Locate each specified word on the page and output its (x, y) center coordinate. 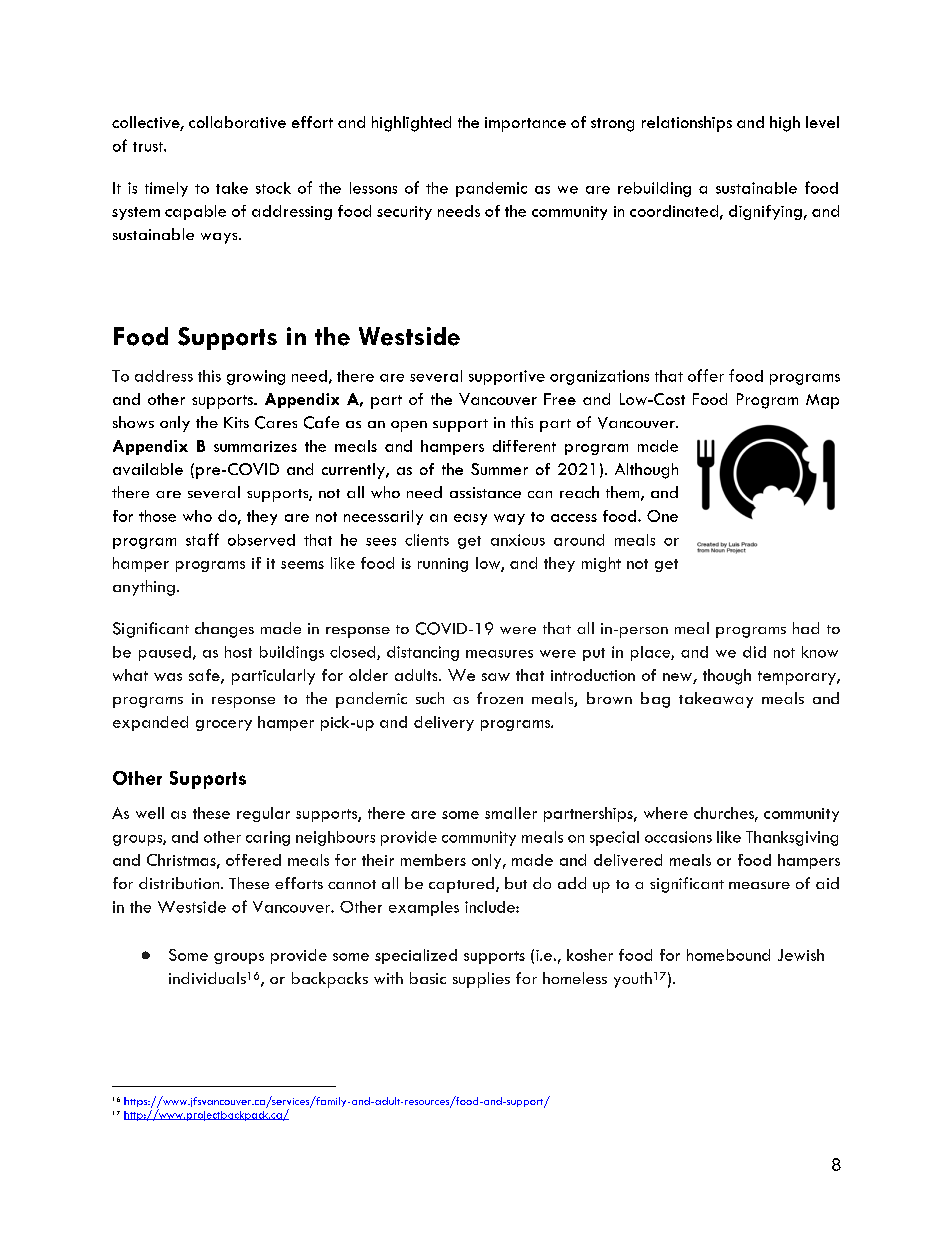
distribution (180, 883)
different (524, 446)
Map (822, 401)
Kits (236, 422)
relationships (687, 124)
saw (496, 677)
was (168, 677)
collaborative (237, 122)
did (754, 652)
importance (525, 124)
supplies (481, 980)
